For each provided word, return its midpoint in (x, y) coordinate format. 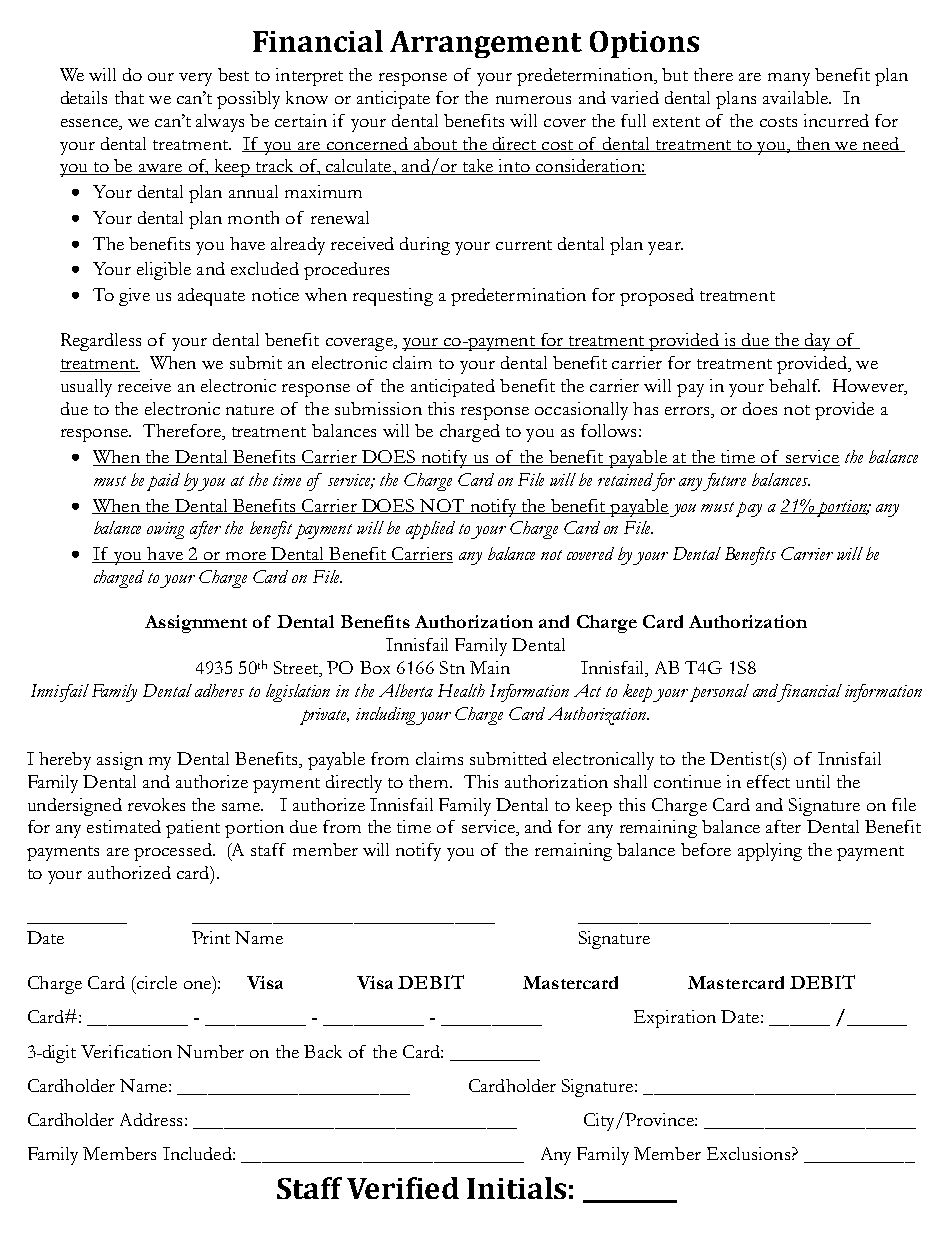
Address (151, 1119)
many (789, 79)
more (245, 557)
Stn (452, 667)
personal (719, 693)
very (195, 79)
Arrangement (486, 44)
